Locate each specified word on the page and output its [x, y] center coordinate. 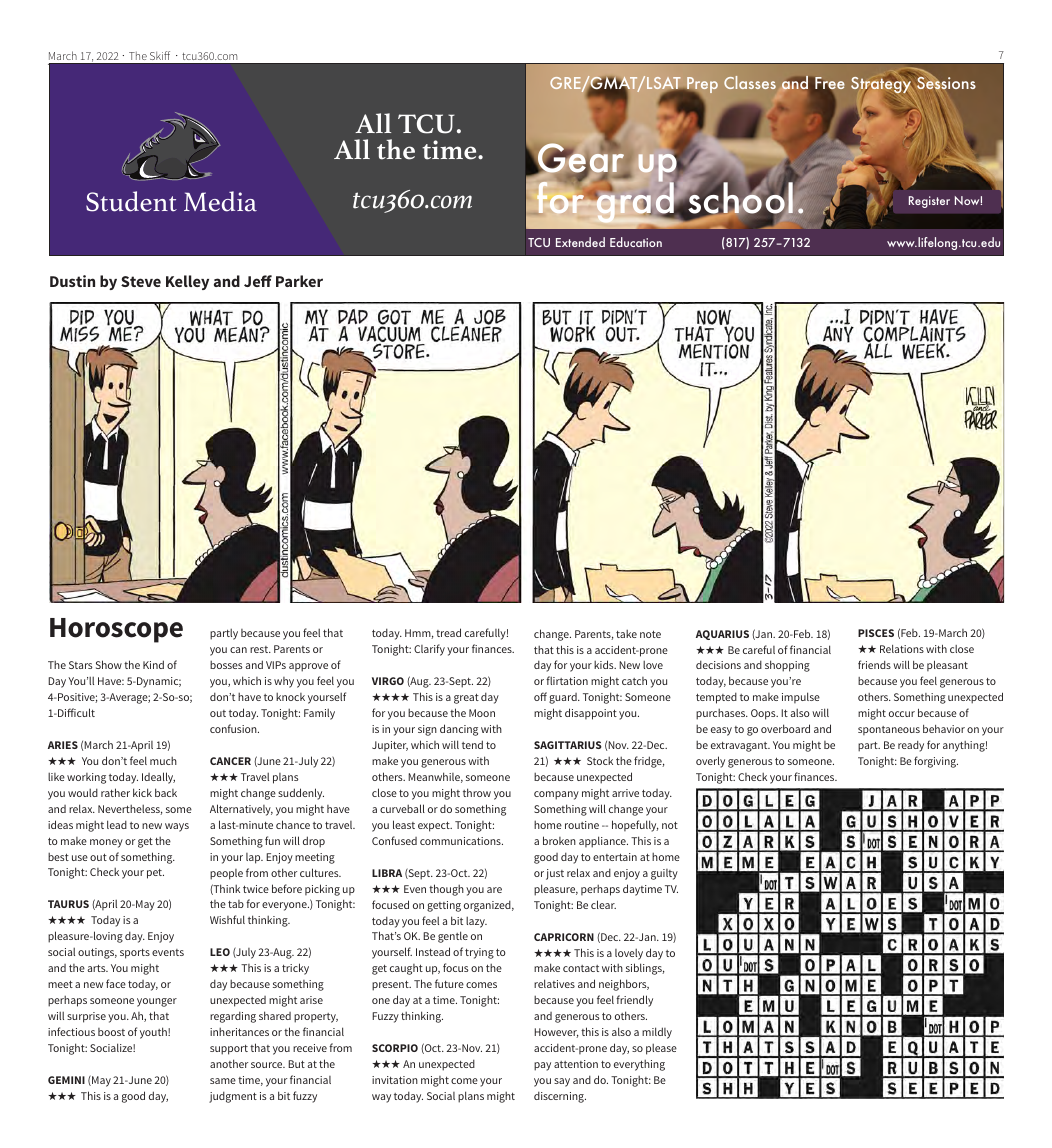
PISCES [876, 633]
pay [542, 1066]
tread [448, 632]
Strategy [881, 84]
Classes [750, 82]
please [661, 1049]
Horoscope [116, 630]
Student [131, 201]
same [223, 1081]
